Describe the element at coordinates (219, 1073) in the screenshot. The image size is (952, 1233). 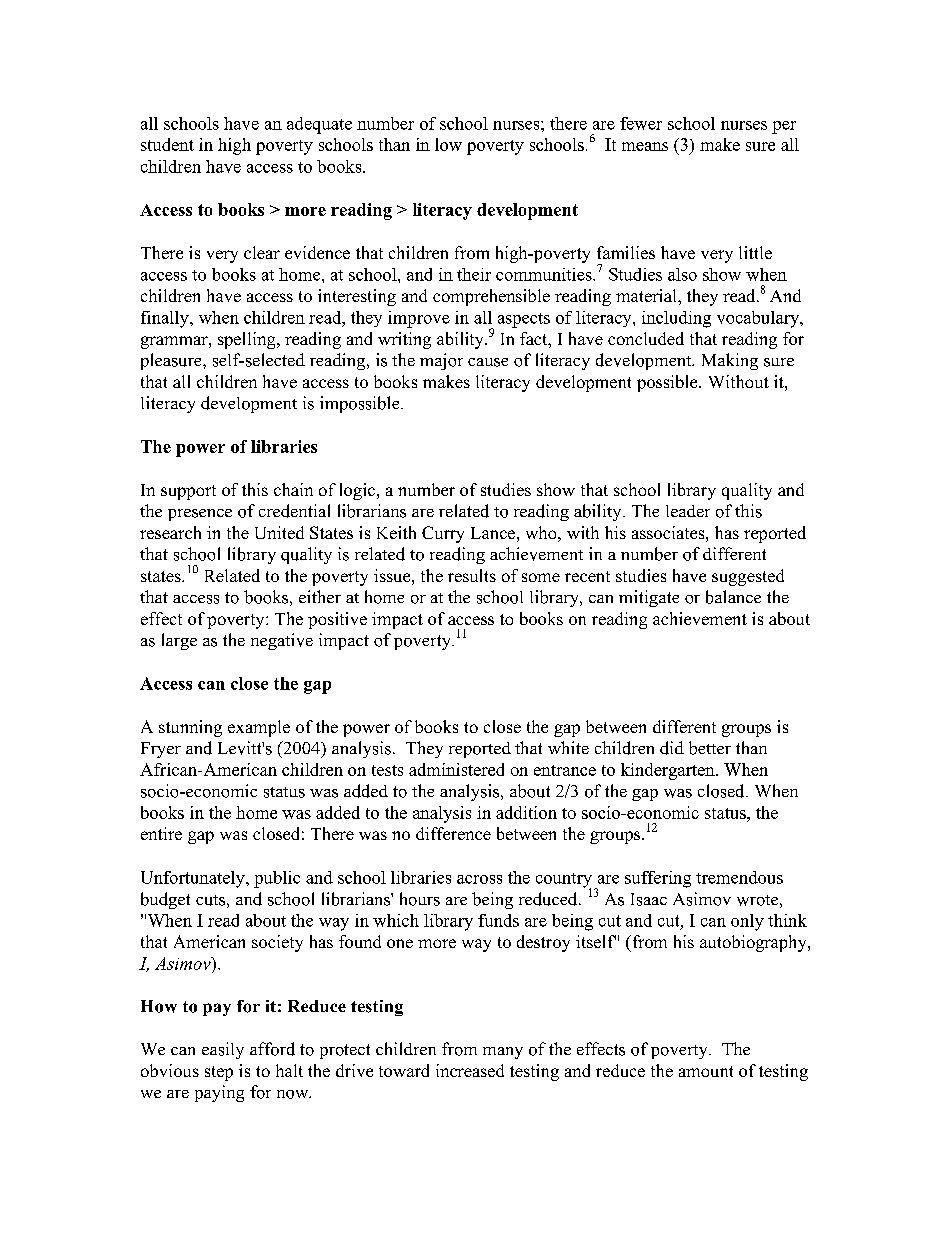
I see `step` at that location.
